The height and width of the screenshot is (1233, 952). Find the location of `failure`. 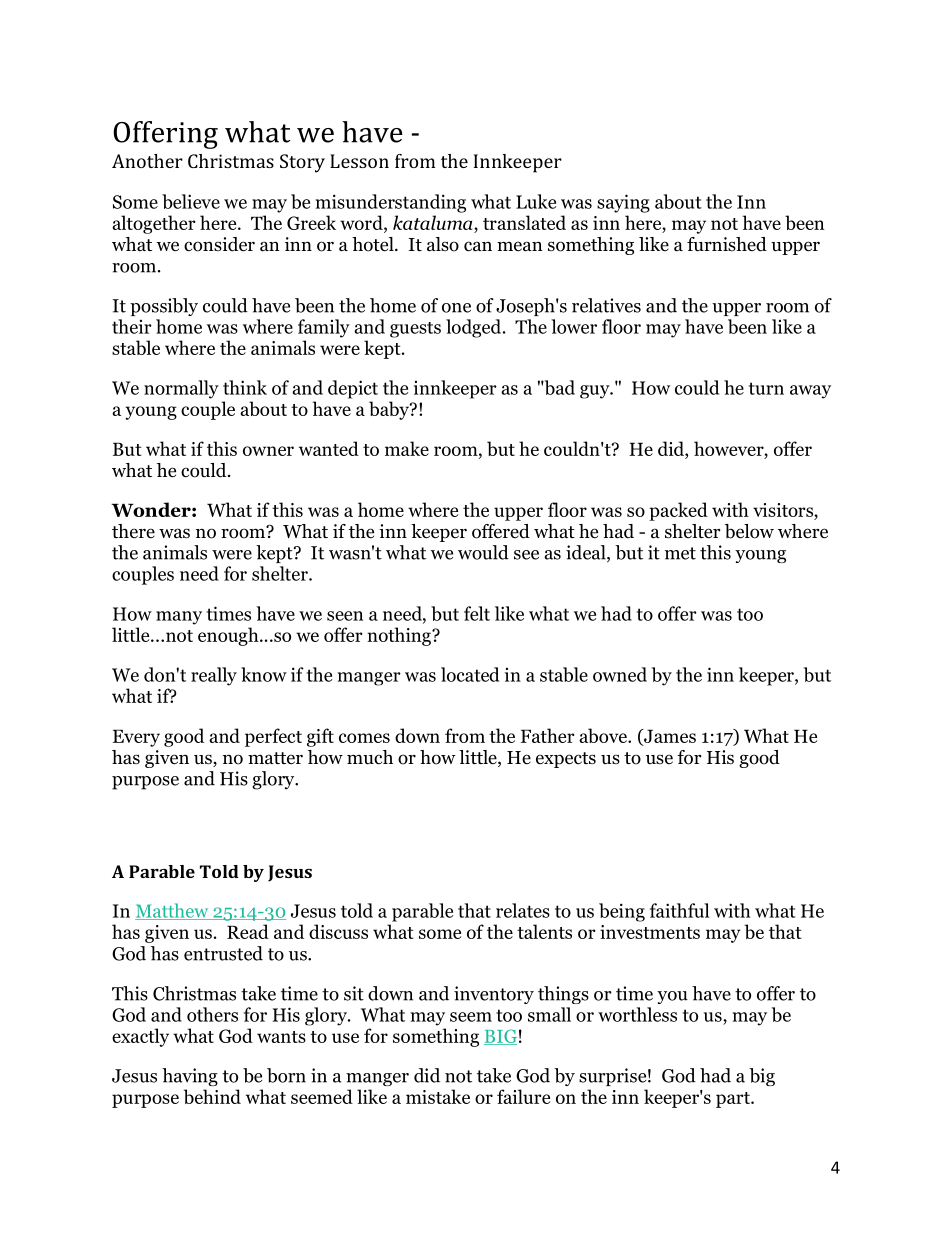

failure is located at coordinates (523, 1096).
